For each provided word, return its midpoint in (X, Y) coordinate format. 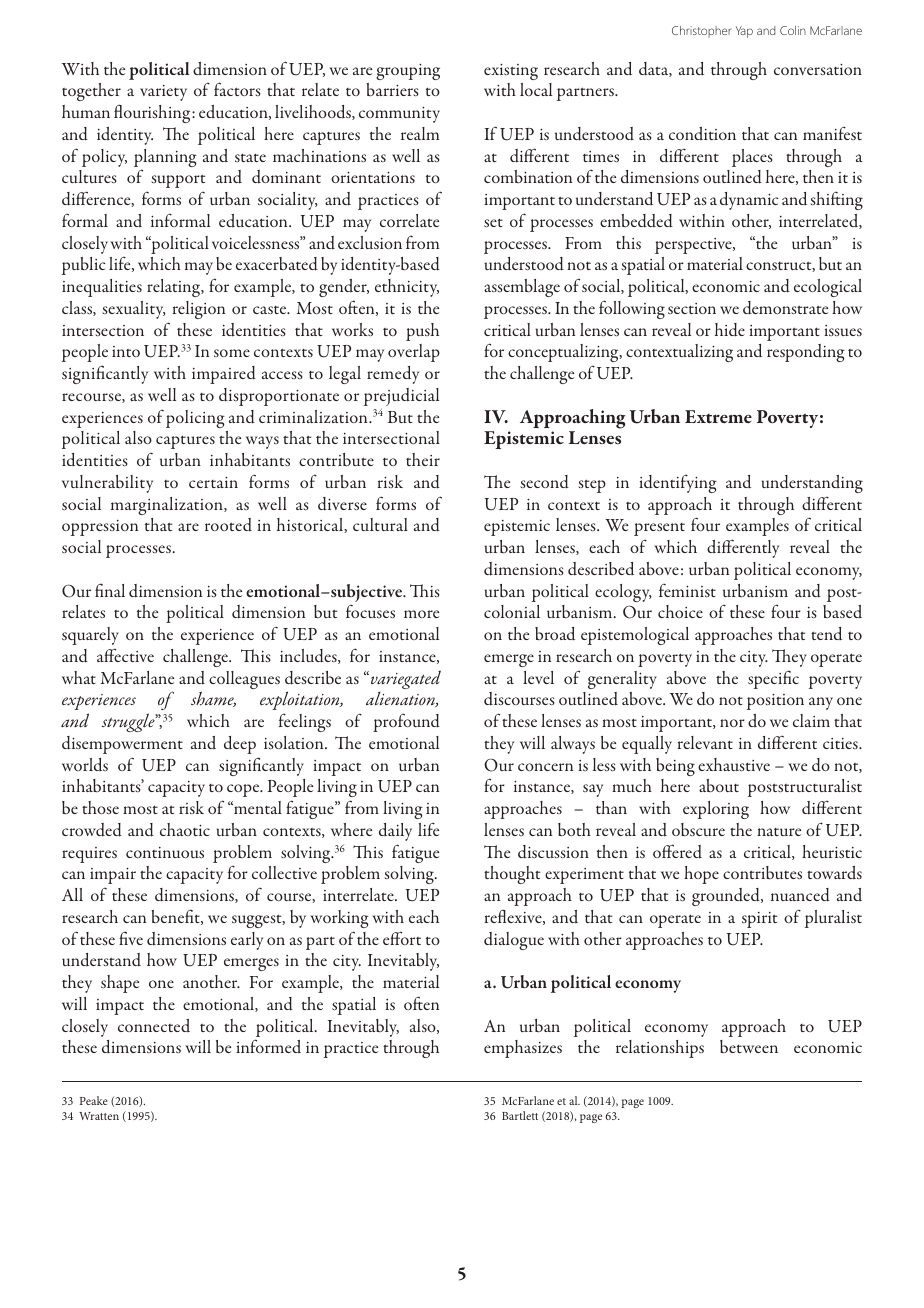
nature (779, 832)
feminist (687, 590)
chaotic (185, 829)
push (422, 332)
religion (199, 310)
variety (163, 93)
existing (511, 72)
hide (730, 330)
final (110, 590)
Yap (744, 32)
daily (395, 832)
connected (154, 1025)
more (421, 614)
